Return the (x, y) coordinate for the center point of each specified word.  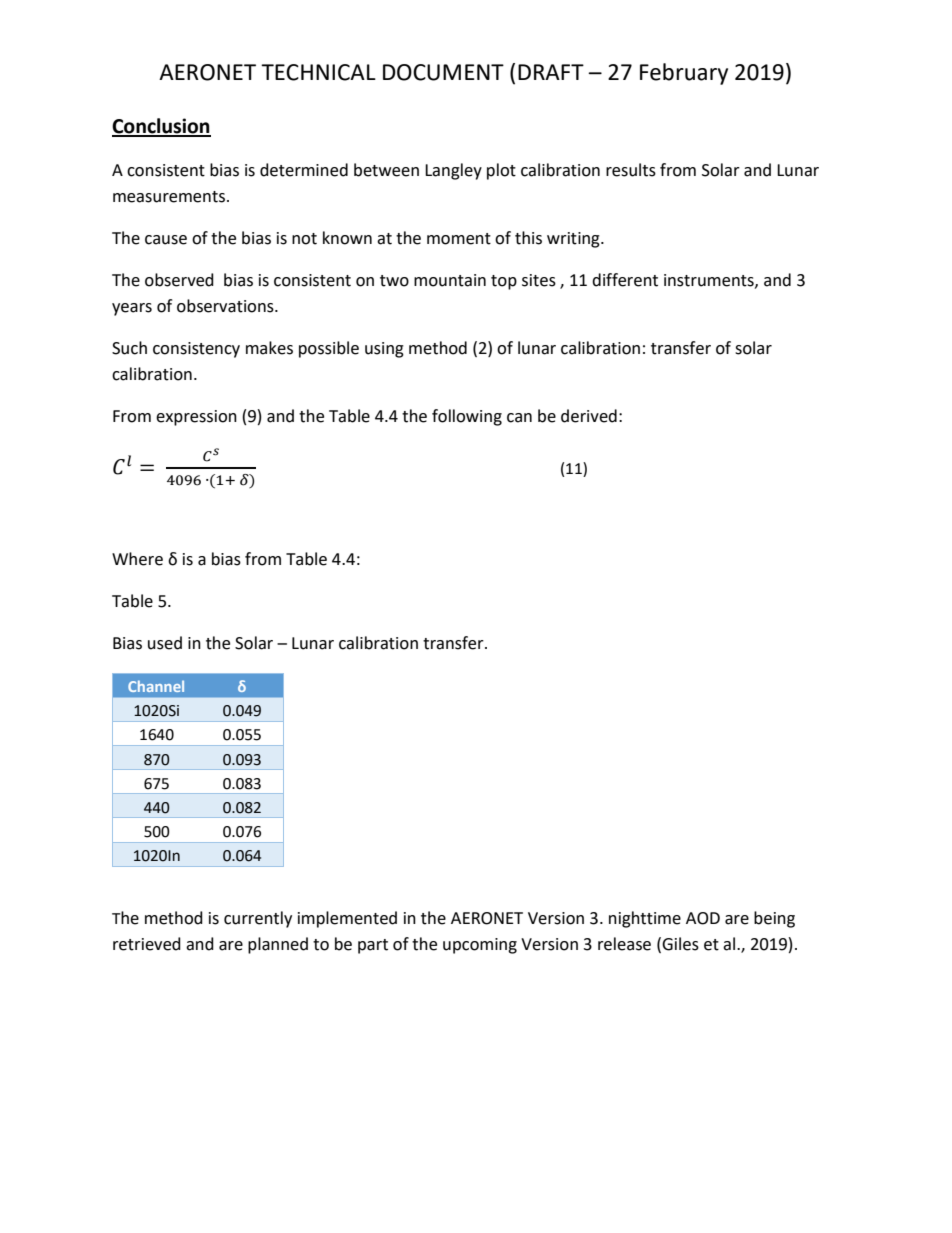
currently (258, 919)
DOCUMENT (443, 72)
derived (589, 416)
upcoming (480, 946)
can (519, 418)
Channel (156, 686)
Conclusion (161, 127)
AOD (703, 918)
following (467, 417)
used (165, 643)
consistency (196, 350)
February (684, 74)
